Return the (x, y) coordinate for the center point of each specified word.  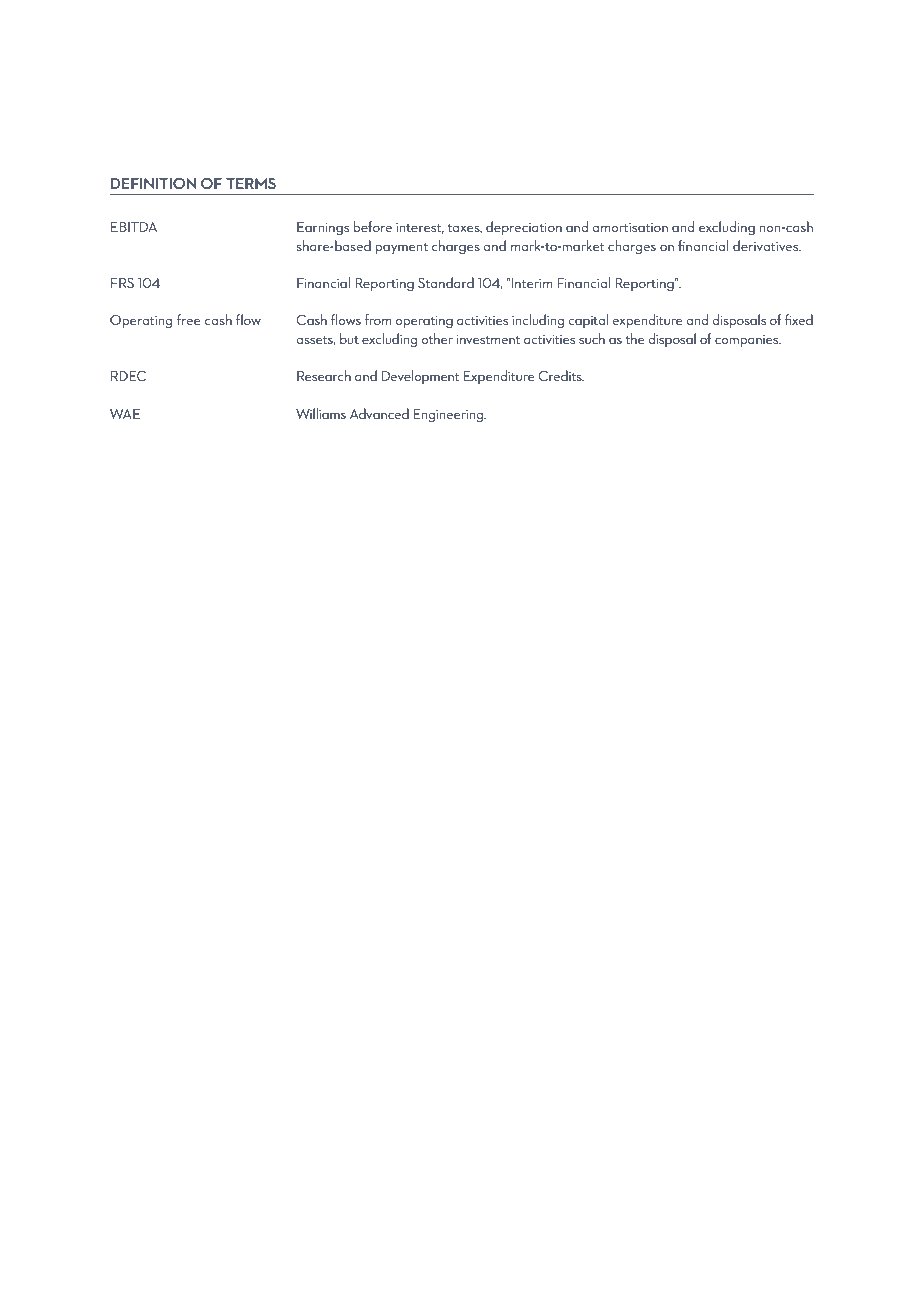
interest (420, 228)
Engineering (449, 416)
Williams (321, 413)
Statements (225, 37)
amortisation (630, 227)
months (328, 38)
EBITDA (134, 227)
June (414, 37)
